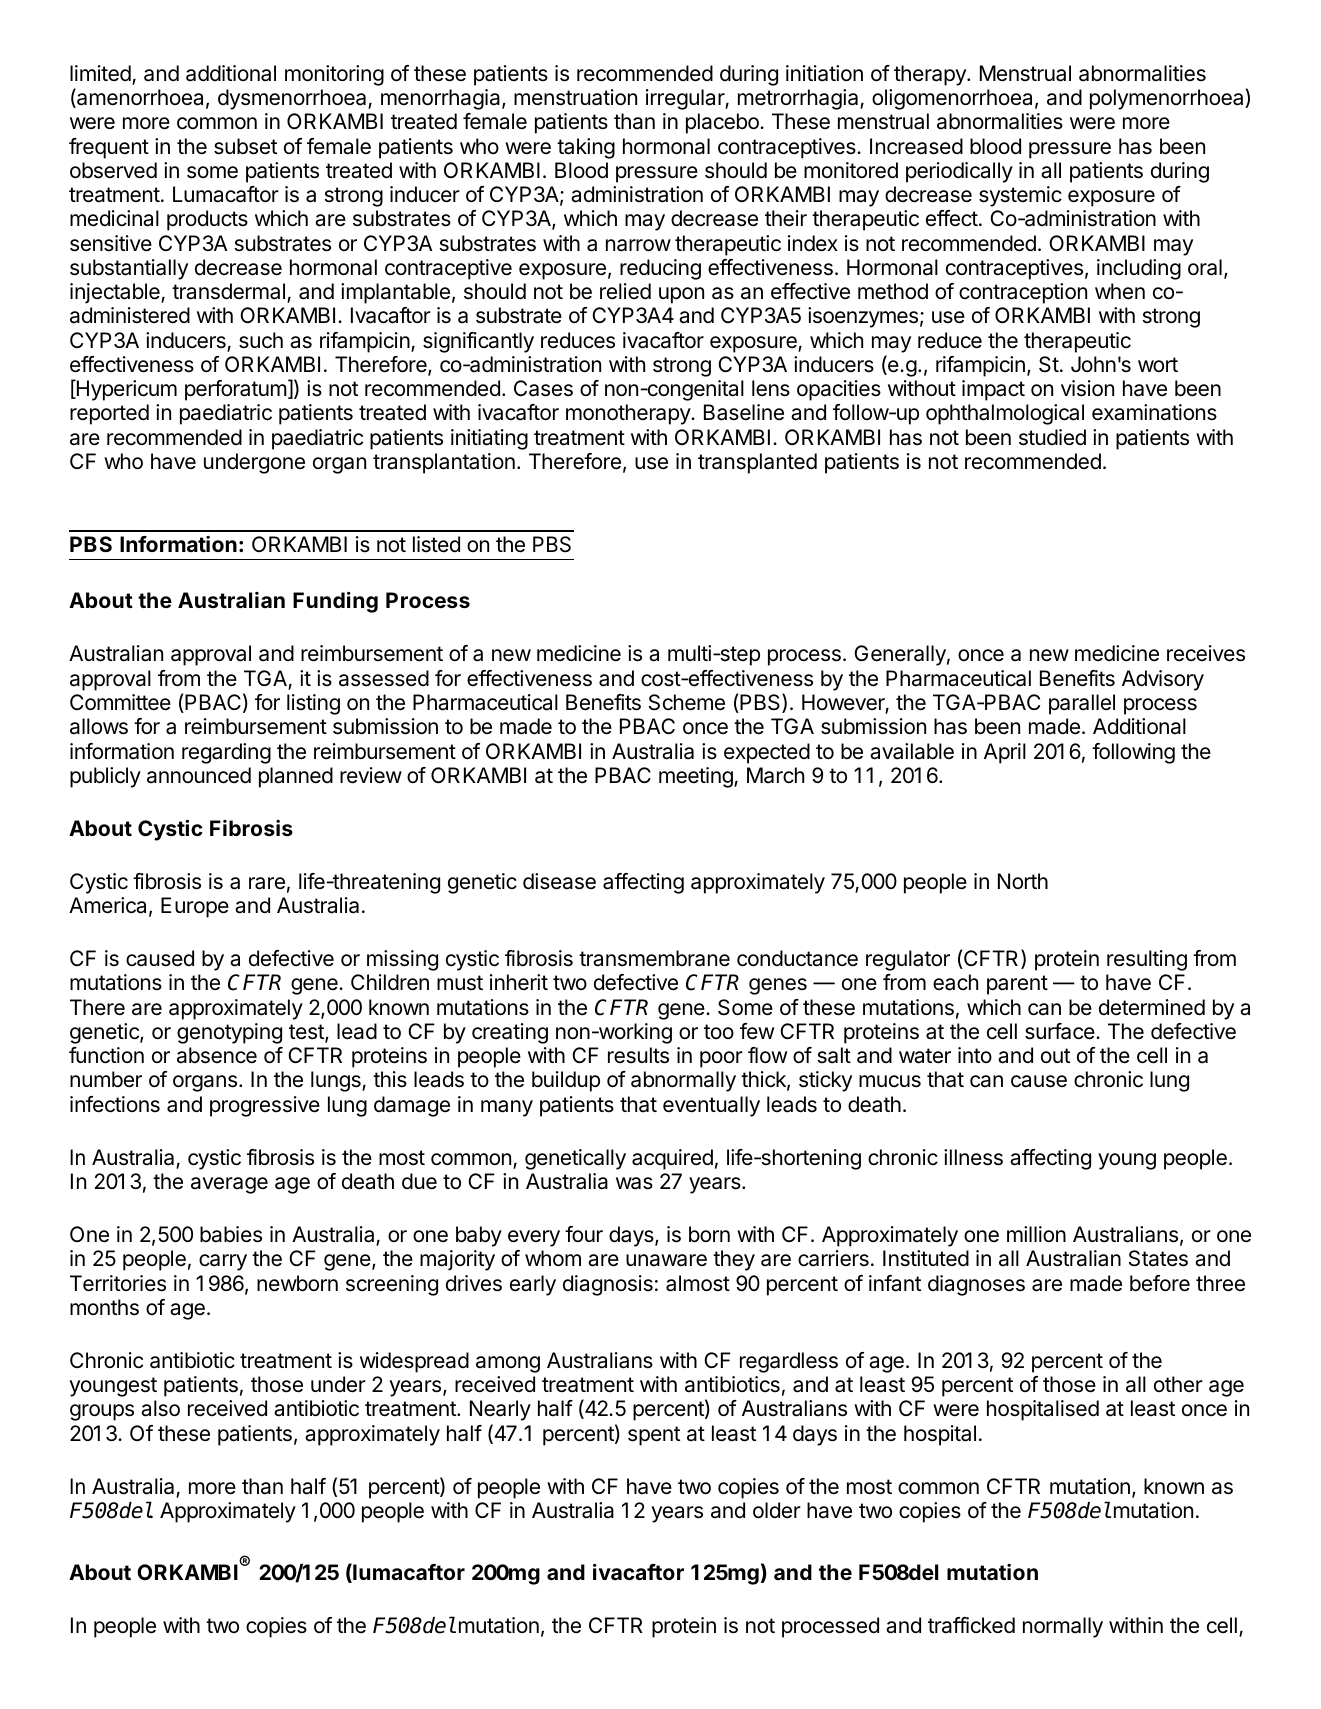  Describe the element at coordinates (666, 1260) in the page. I see `unaware` at that location.
